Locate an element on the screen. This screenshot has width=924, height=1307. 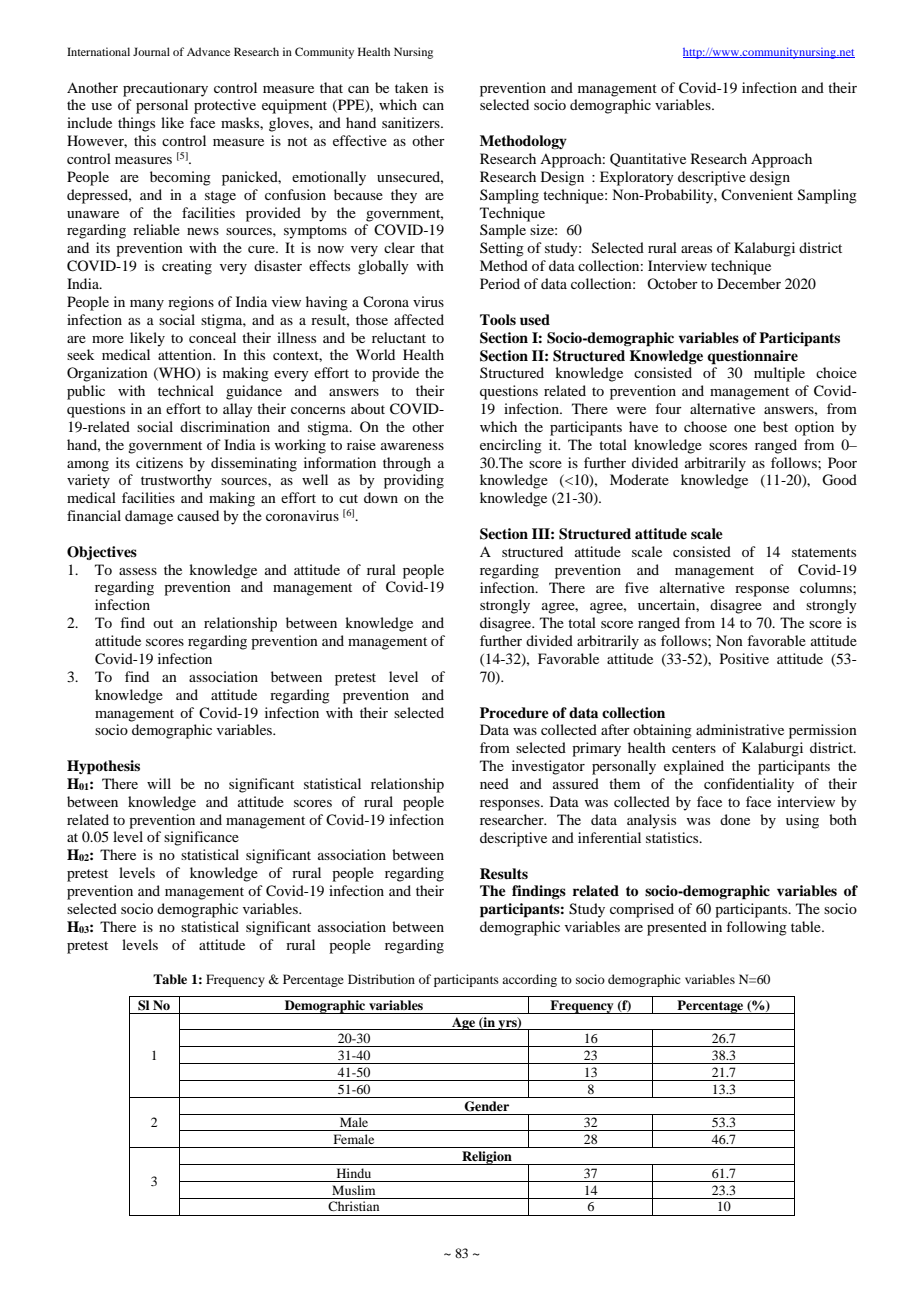
Procedure is located at coordinates (514, 712).
